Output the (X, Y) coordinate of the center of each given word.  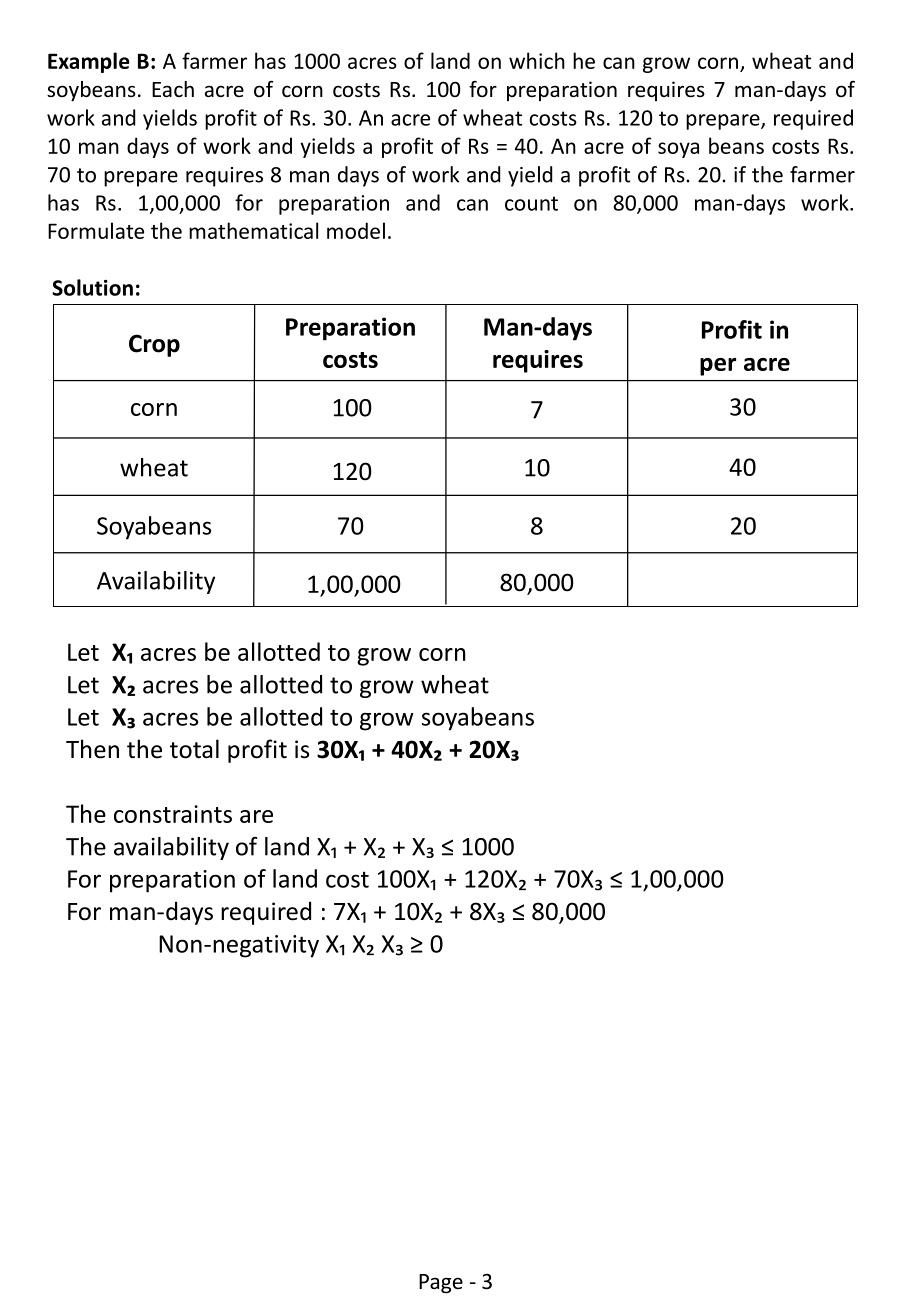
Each (173, 89)
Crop (154, 345)
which (537, 60)
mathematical (253, 230)
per (718, 367)
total (194, 749)
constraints (173, 814)
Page (441, 1284)
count (531, 203)
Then (92, 749)
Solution (92, 287)
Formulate (96, 230)
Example (89, 62)
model (356, 230)
